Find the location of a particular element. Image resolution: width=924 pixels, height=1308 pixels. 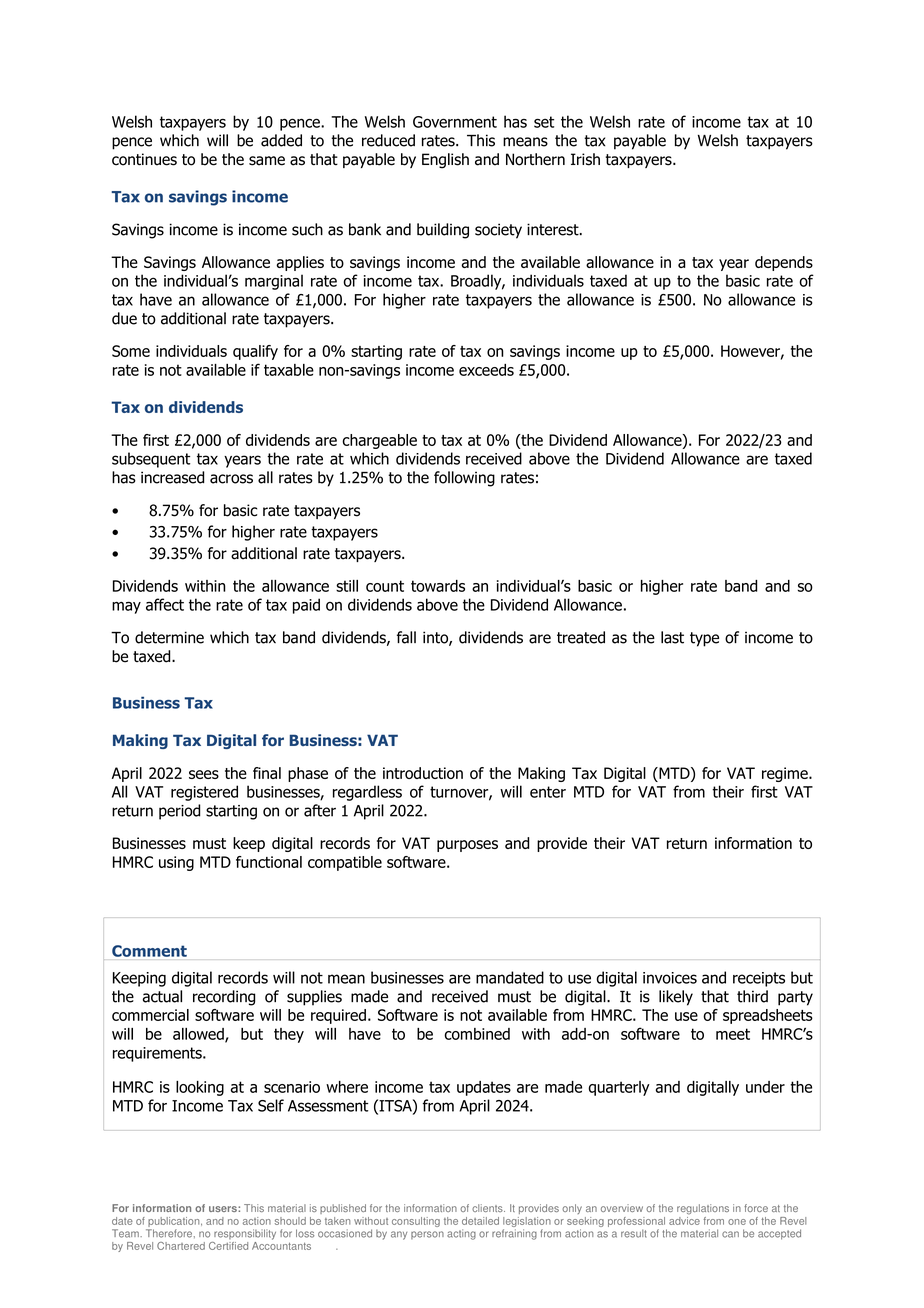

regime is located at coordinates (786, 774).
